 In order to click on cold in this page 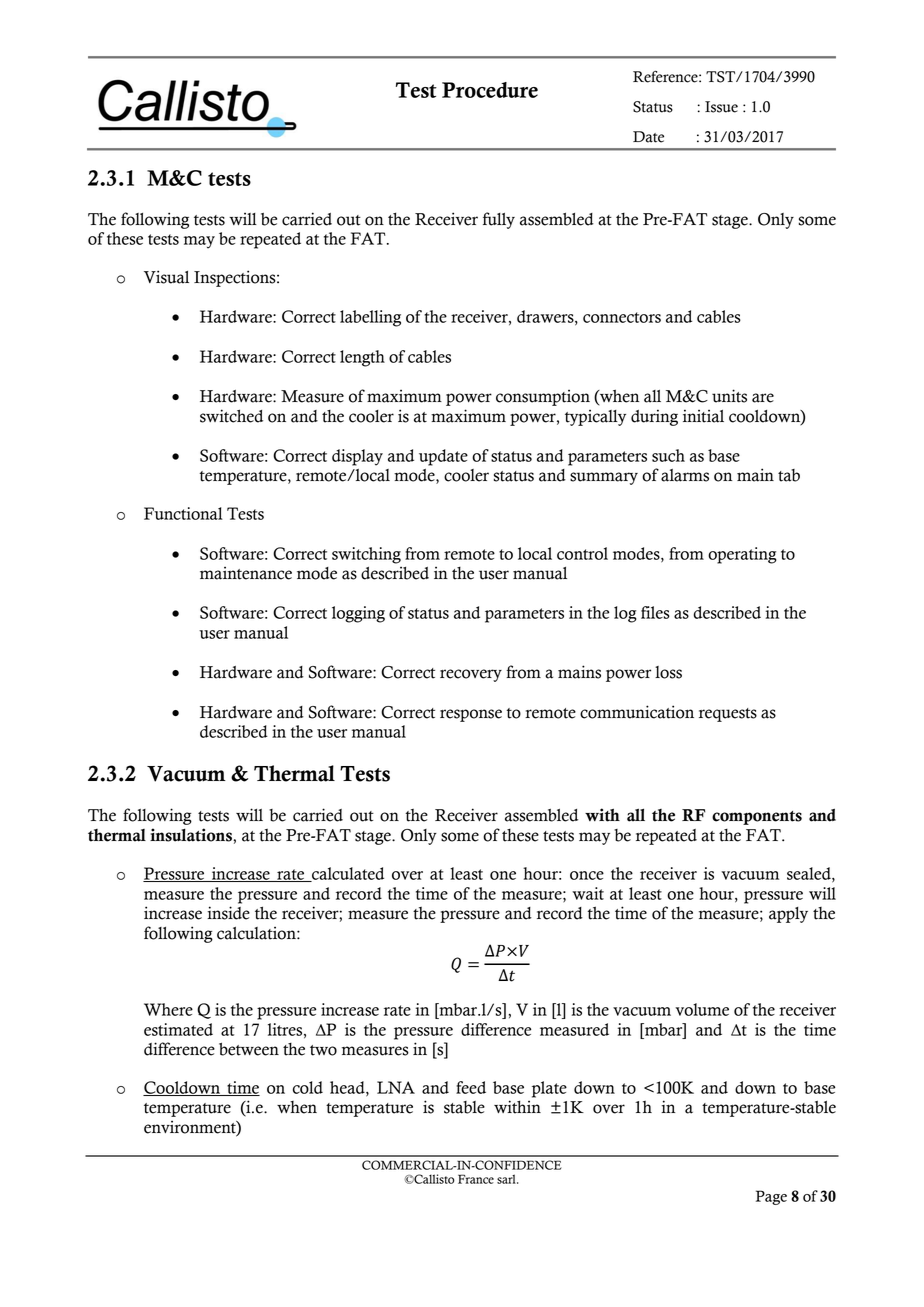, I will do `click(308, 1087)`.
